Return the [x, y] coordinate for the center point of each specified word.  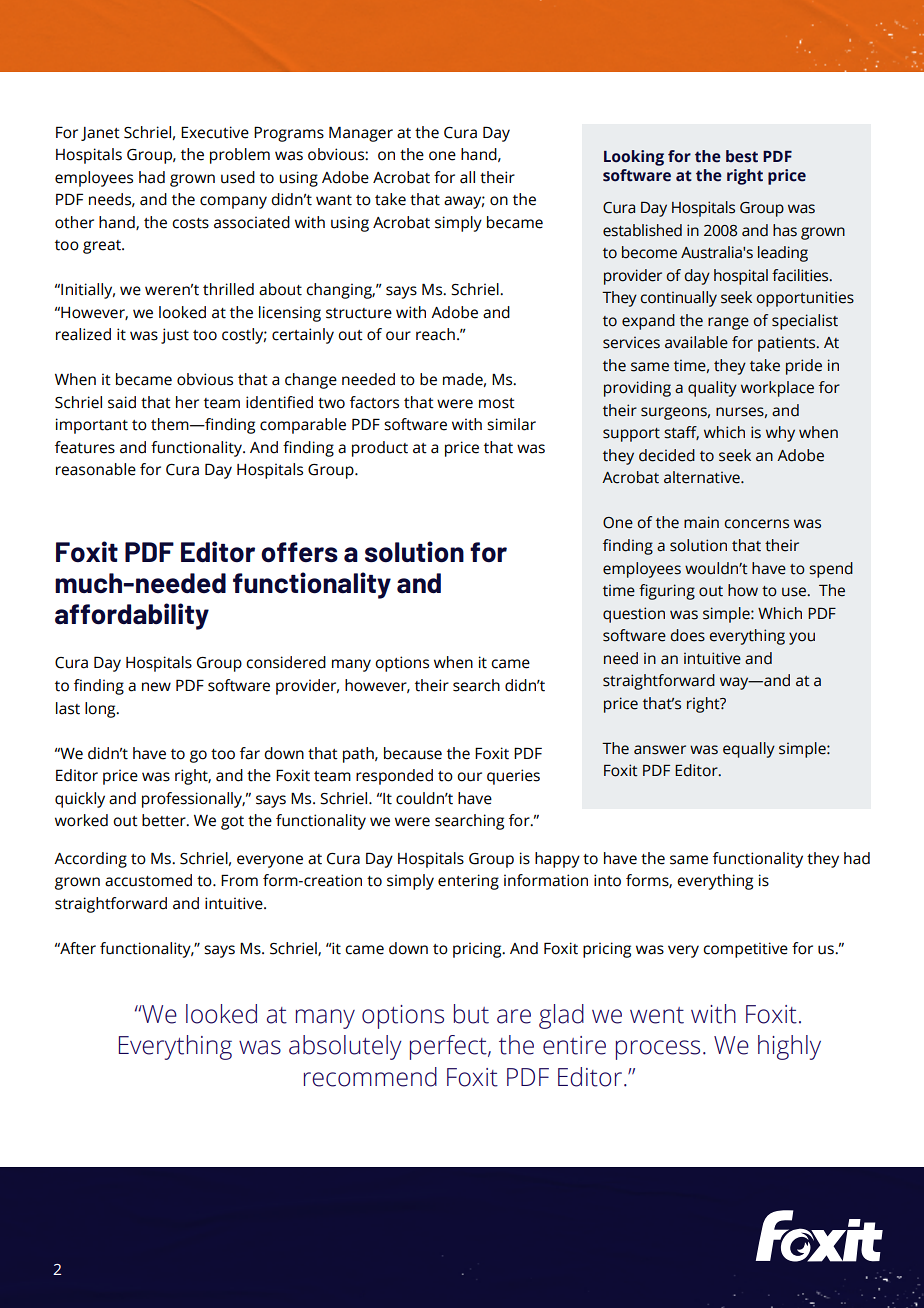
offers [299, 552]
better [165, 820]
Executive [215, 132]
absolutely [345, 1047]
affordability [132, 616]
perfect [449, 1047]
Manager [361, 134]
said [122, 402]
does [687, 635]
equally [749, 750]
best [742, 156]
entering [468, 882]
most [497, 403]
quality [712, 389]
